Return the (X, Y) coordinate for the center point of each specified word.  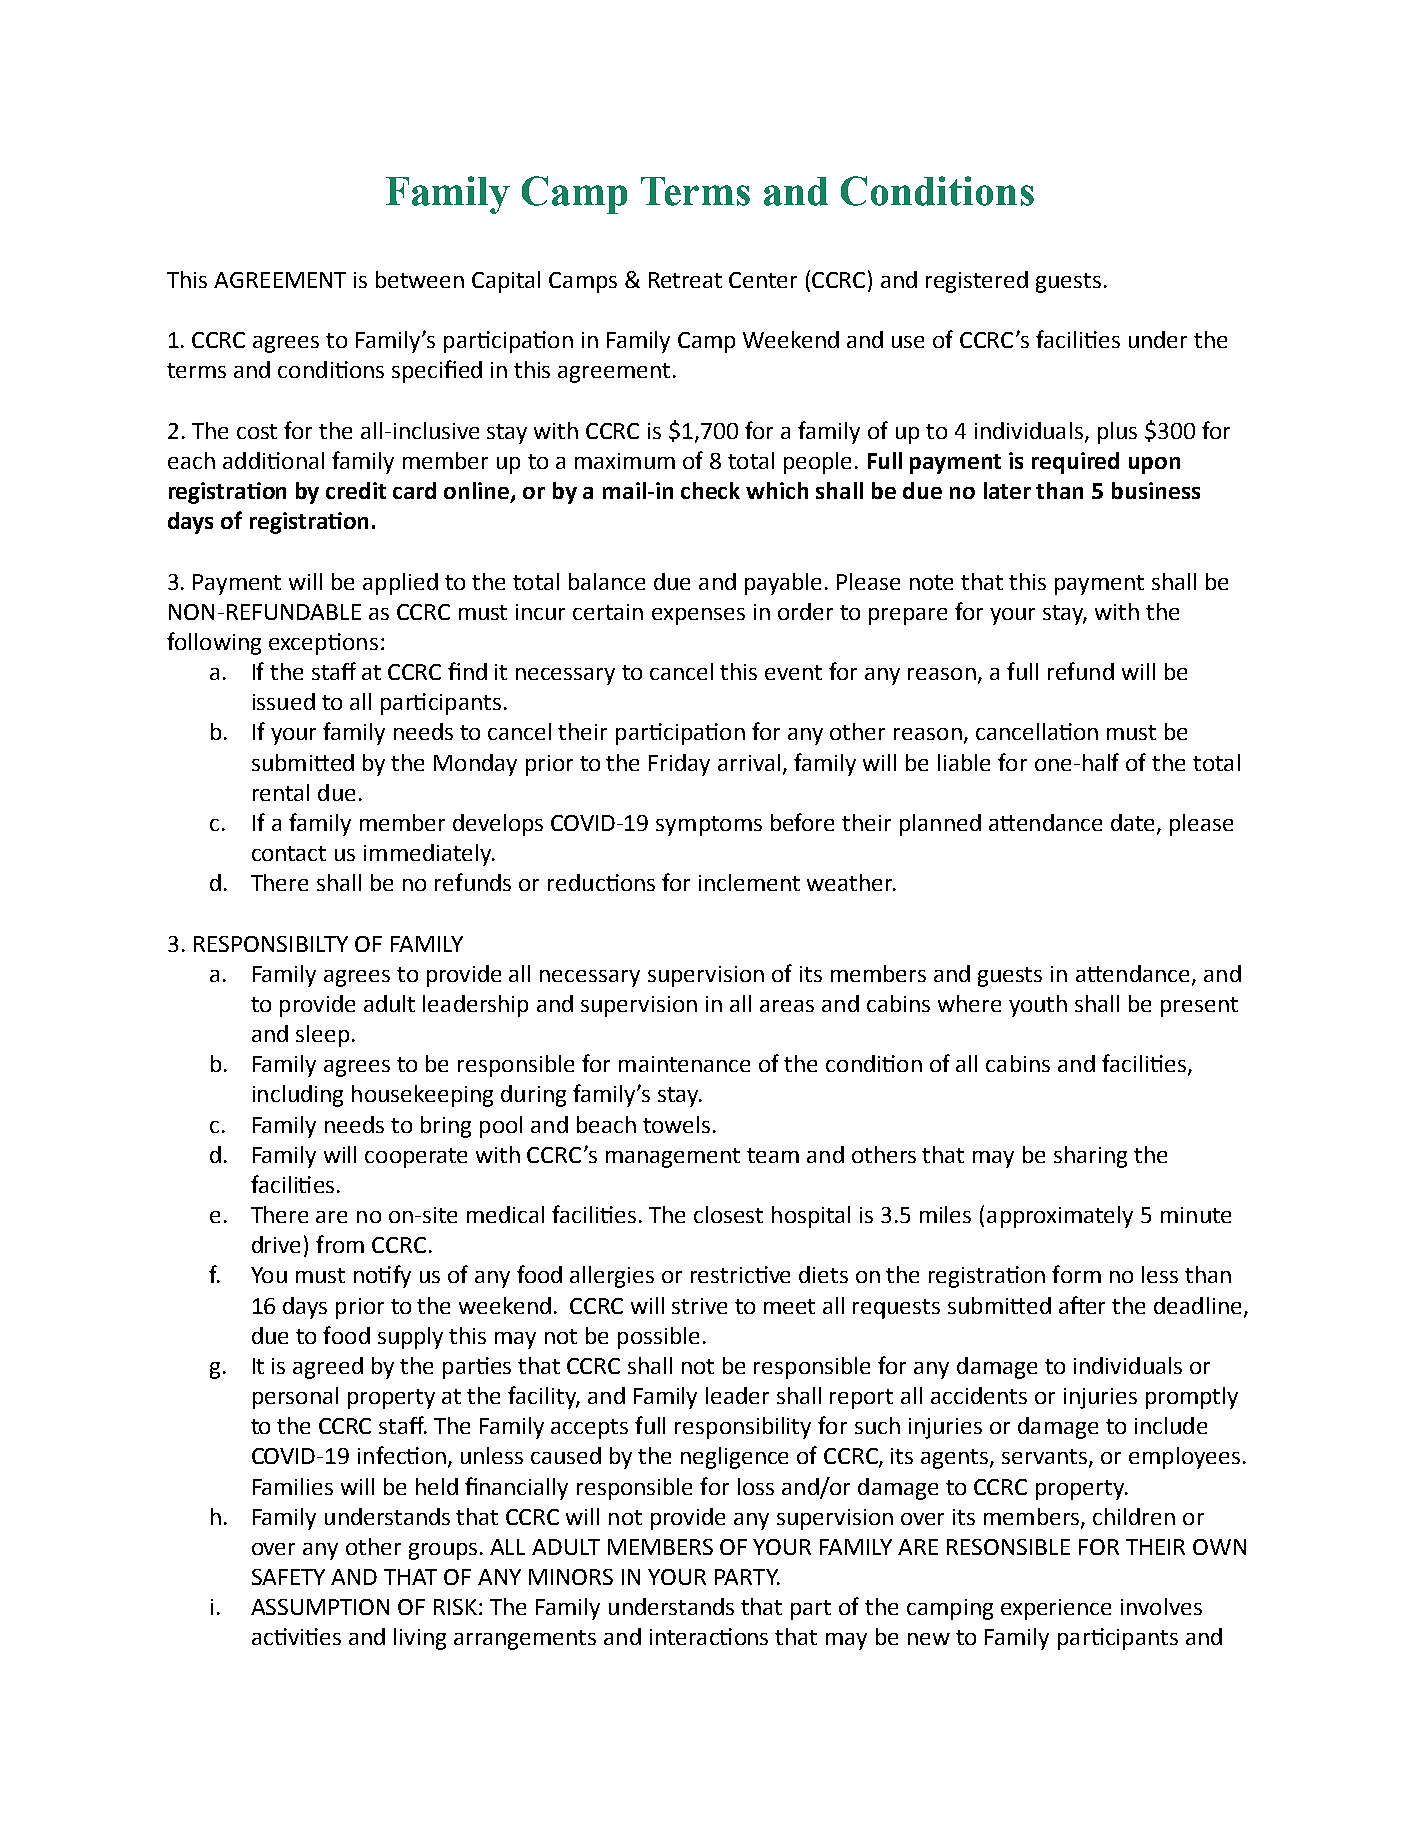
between (420, 279)
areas (787, 1006)
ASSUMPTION (320, 1607)
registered (977, 282)
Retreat (685, 280)
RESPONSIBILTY (271, 944)
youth (1038, 1006)
